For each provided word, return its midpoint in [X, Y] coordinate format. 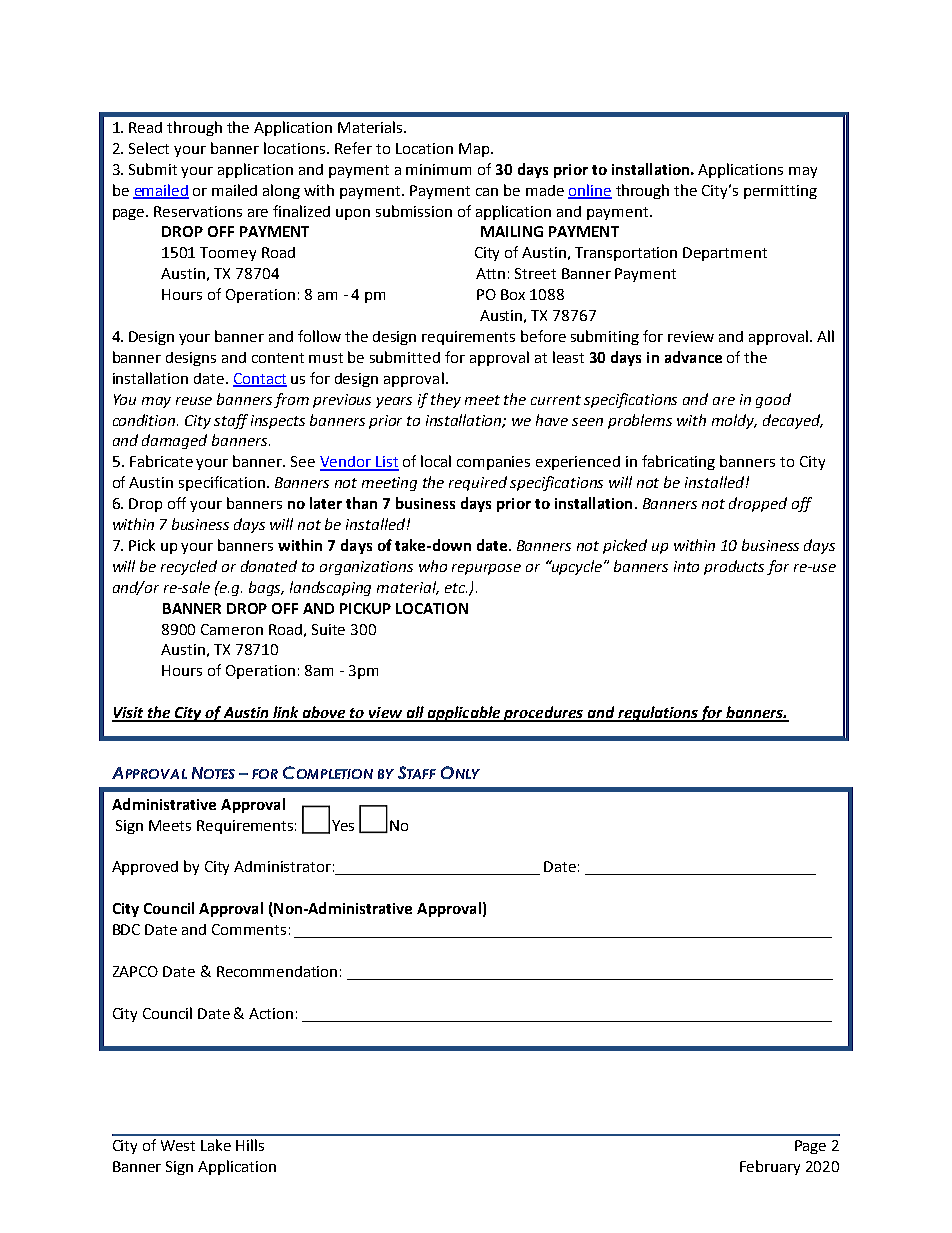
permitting [780, 192]
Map [474, 150]
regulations [658, 714]
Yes [343, 825]
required [478, 483]
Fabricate [161, 461]
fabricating [678, 462]
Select [149, 148]
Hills [250, 1145]
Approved [145, 868]
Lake [216, 1145]
